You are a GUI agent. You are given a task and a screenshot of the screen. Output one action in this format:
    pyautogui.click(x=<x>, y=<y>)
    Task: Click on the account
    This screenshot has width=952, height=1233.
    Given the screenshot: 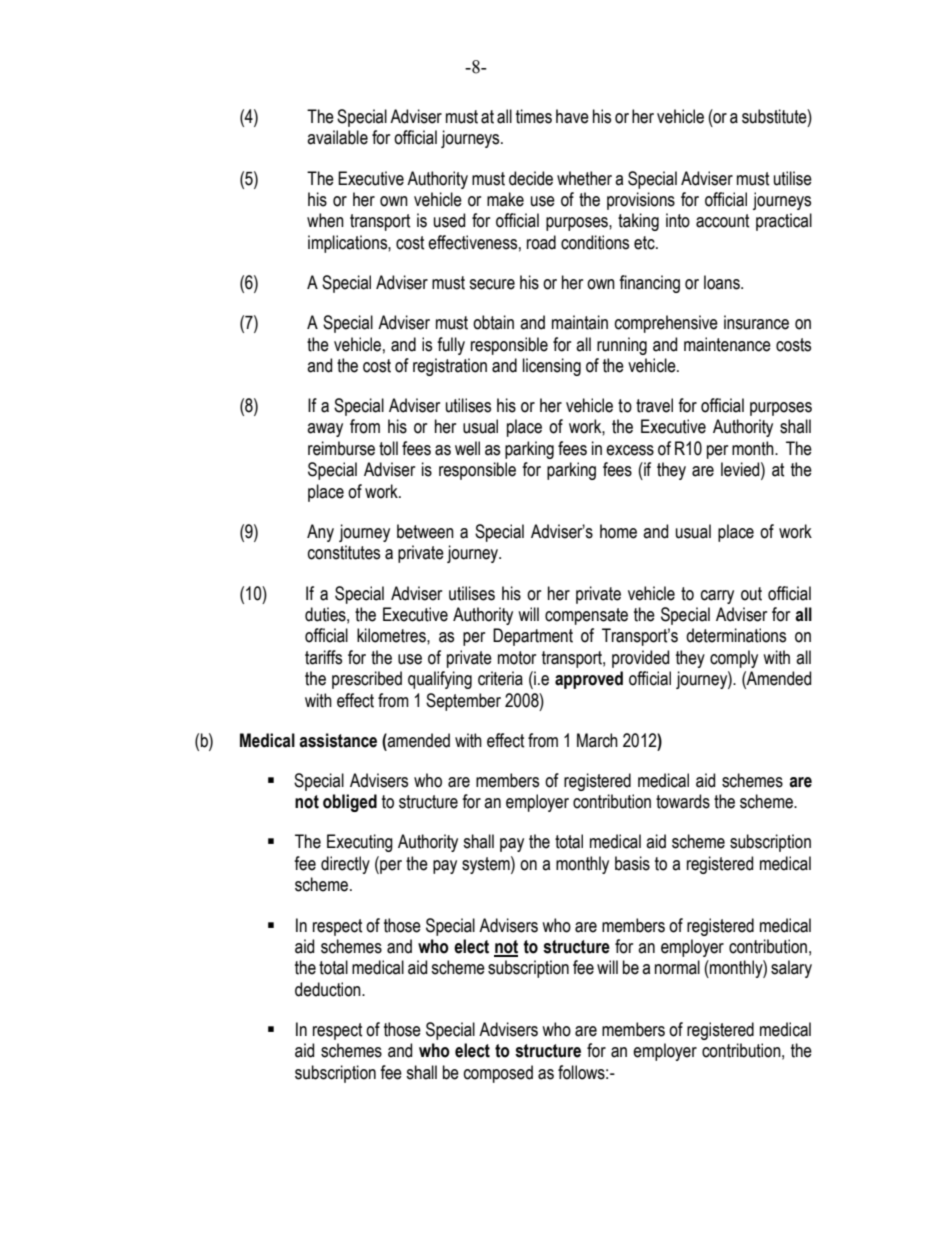 What is the action you would take?
    pyautogui.click(x=723, y=221)
